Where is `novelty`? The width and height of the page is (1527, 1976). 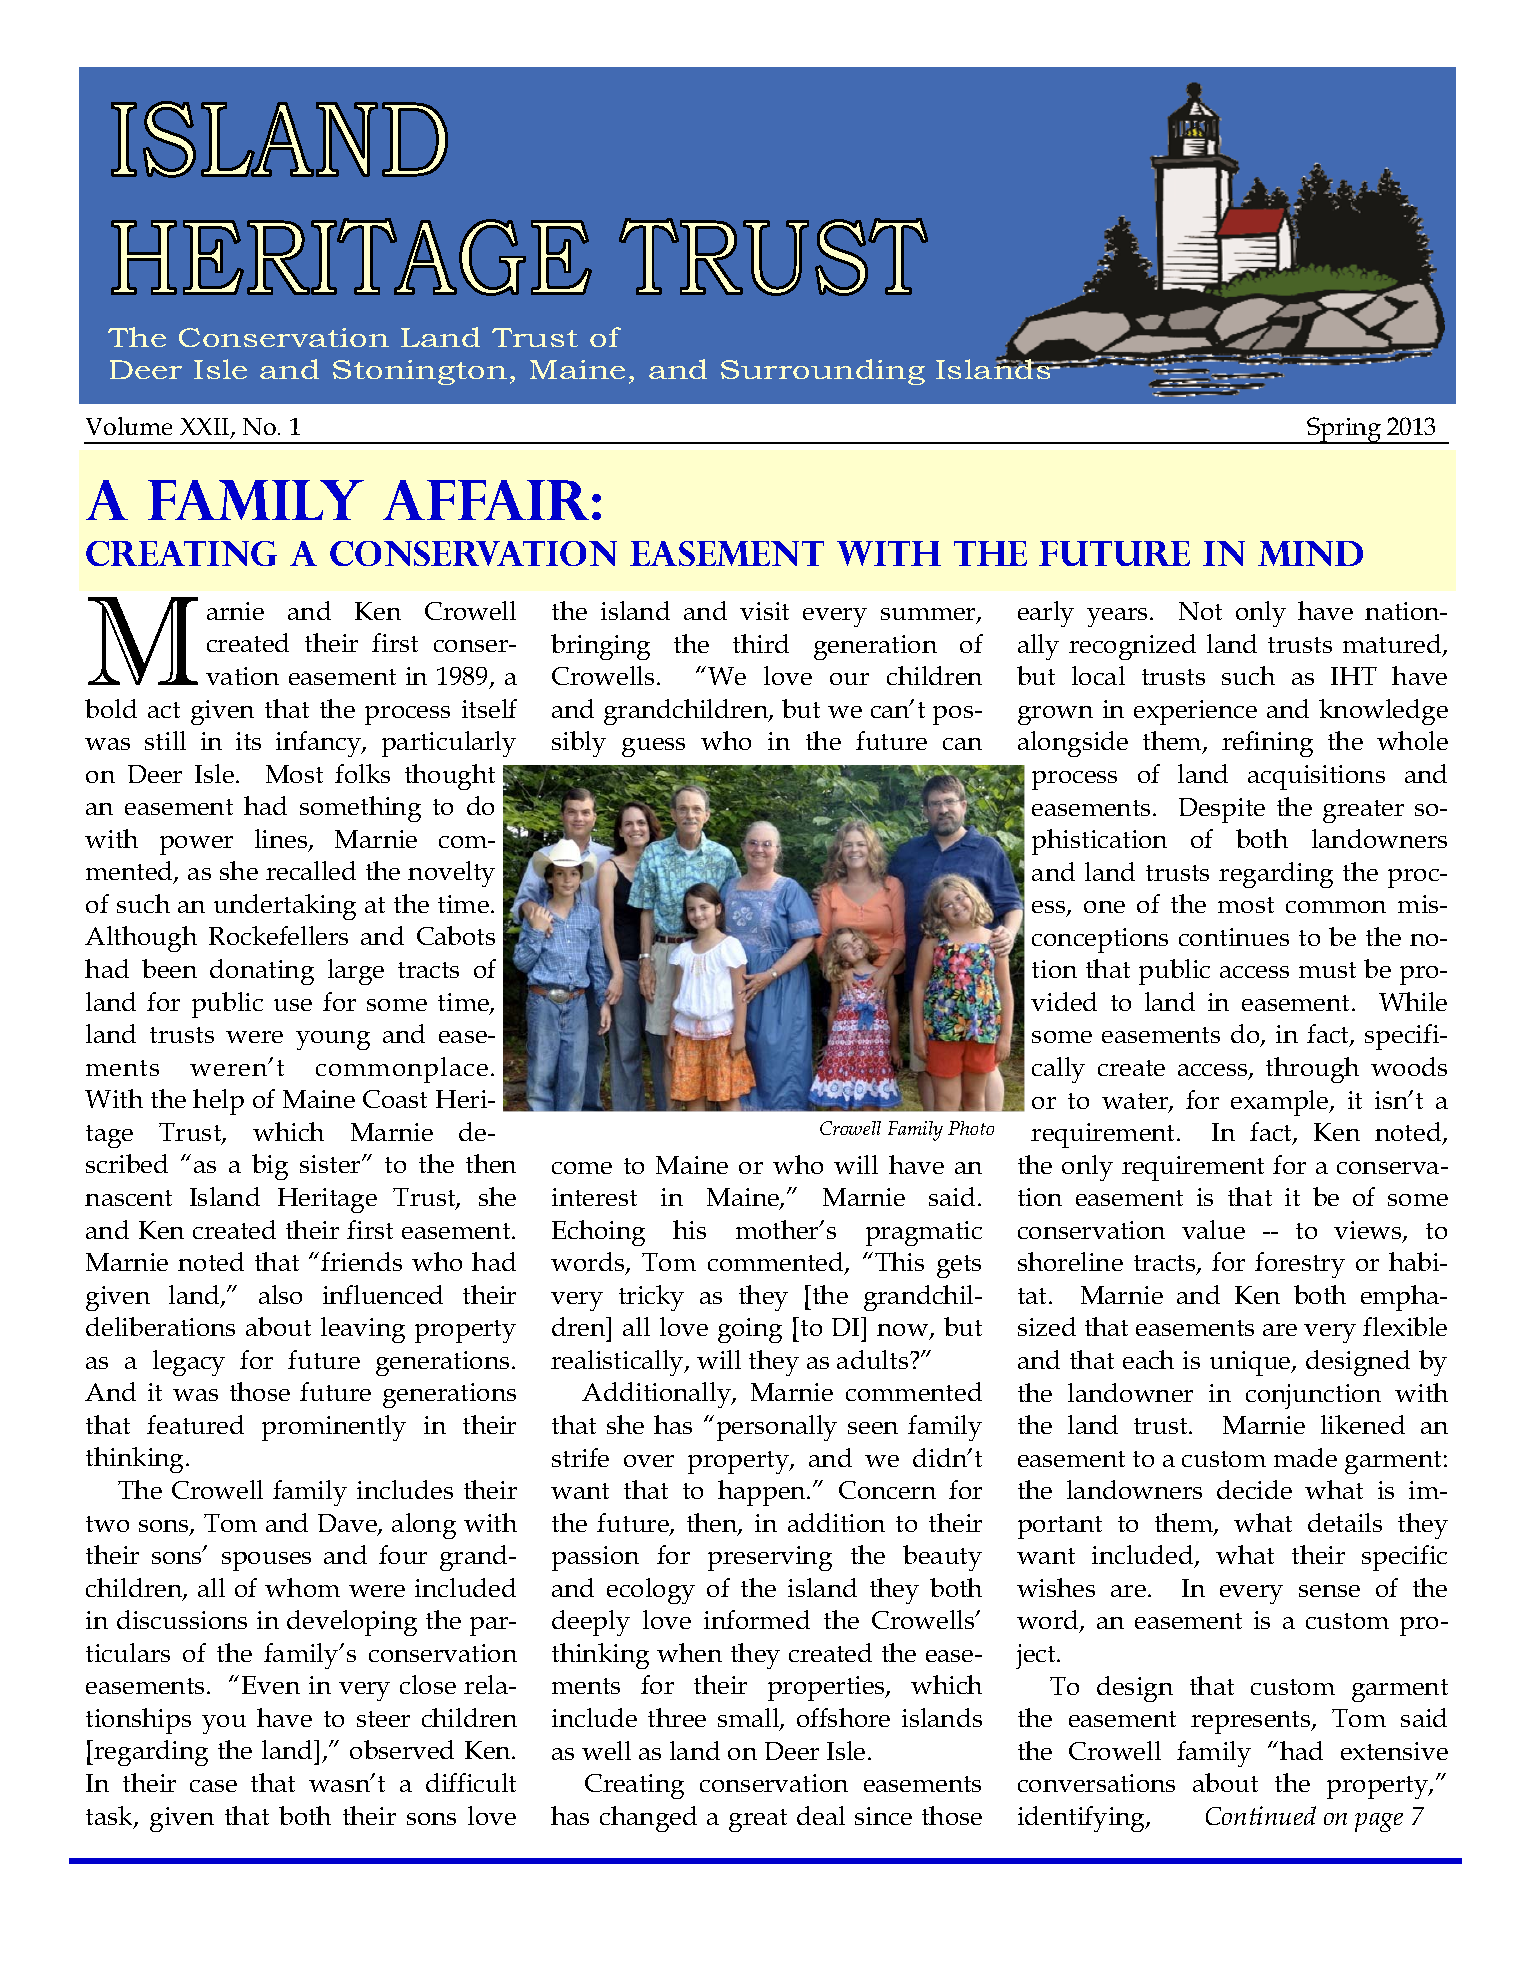 novelty is located at coordinates (451, 874).
